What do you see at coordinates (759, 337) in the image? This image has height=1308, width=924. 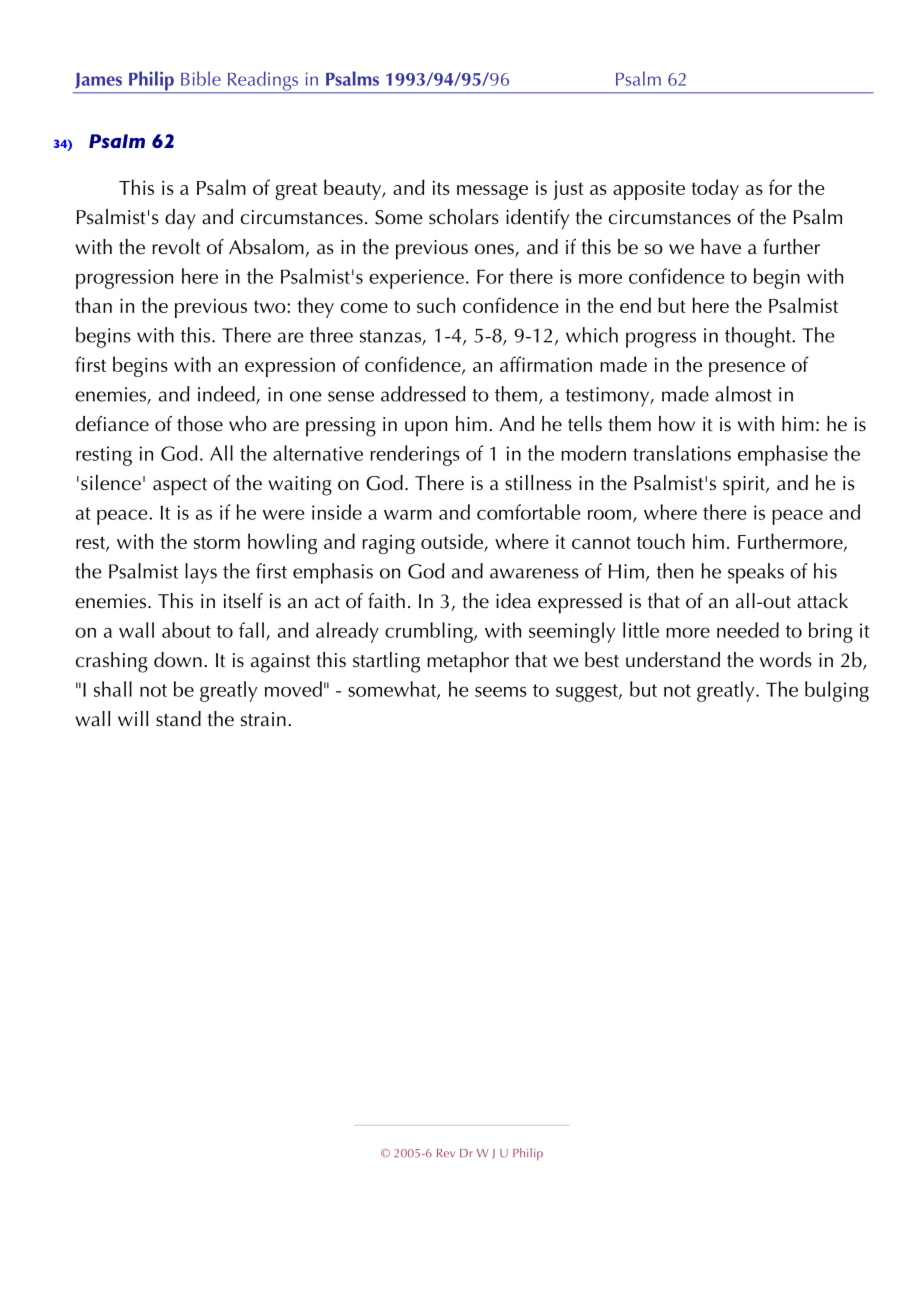 I see `thought` at bounding box center [759, 337].
